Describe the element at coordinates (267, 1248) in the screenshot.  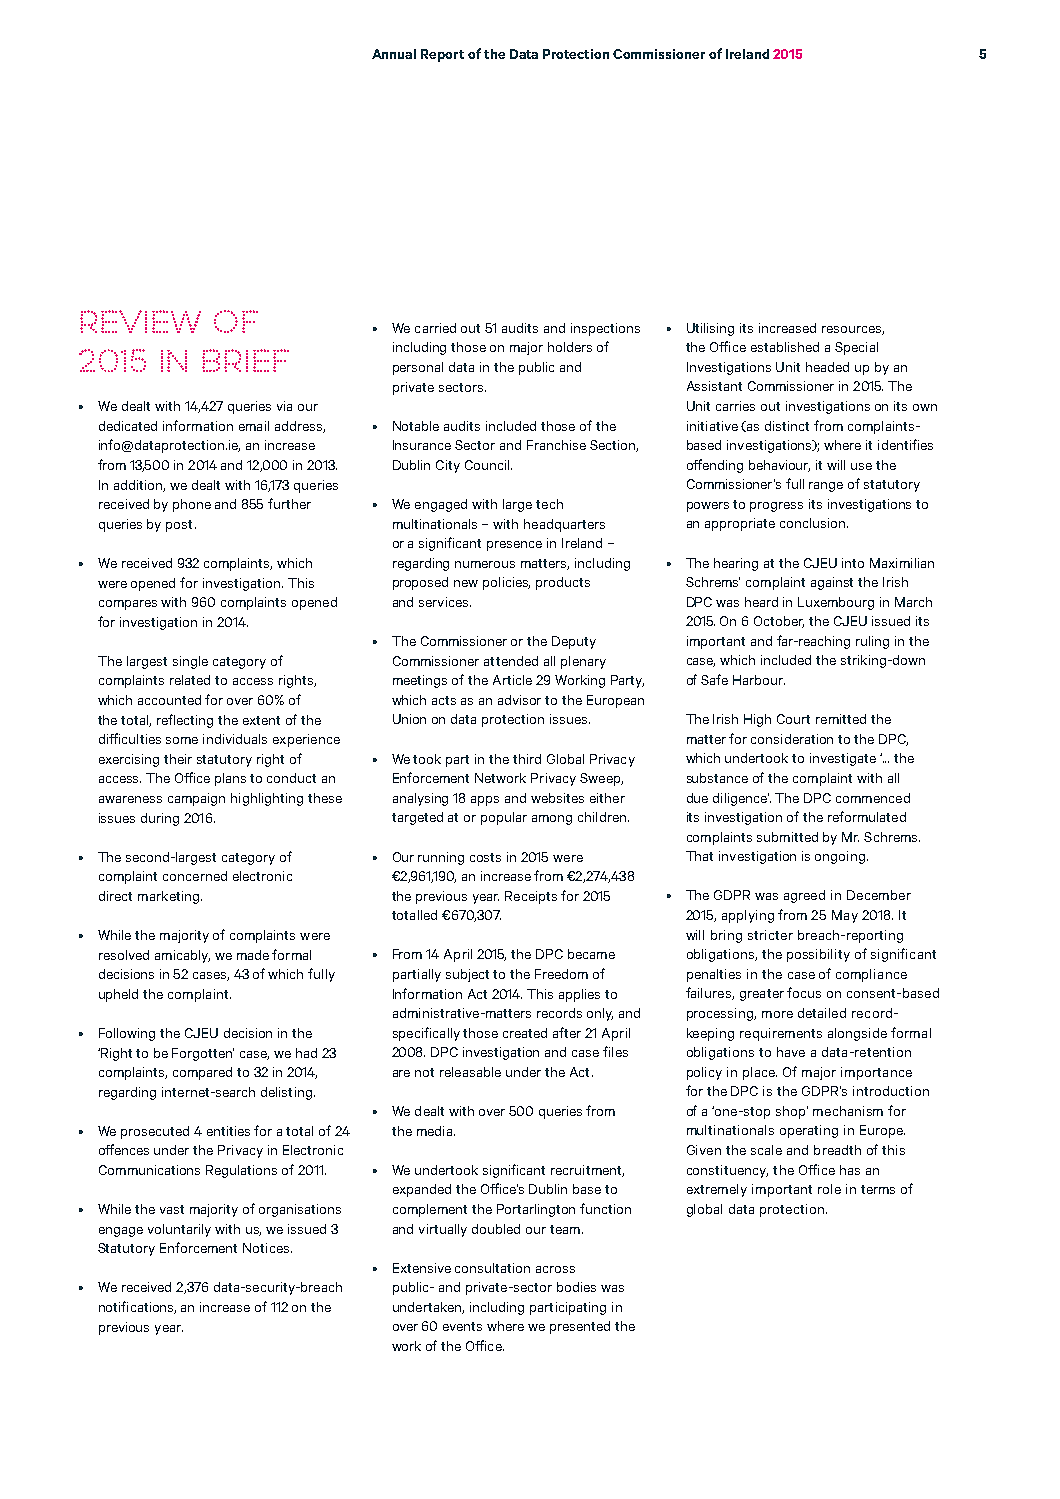
I see `Notices` at that location.
